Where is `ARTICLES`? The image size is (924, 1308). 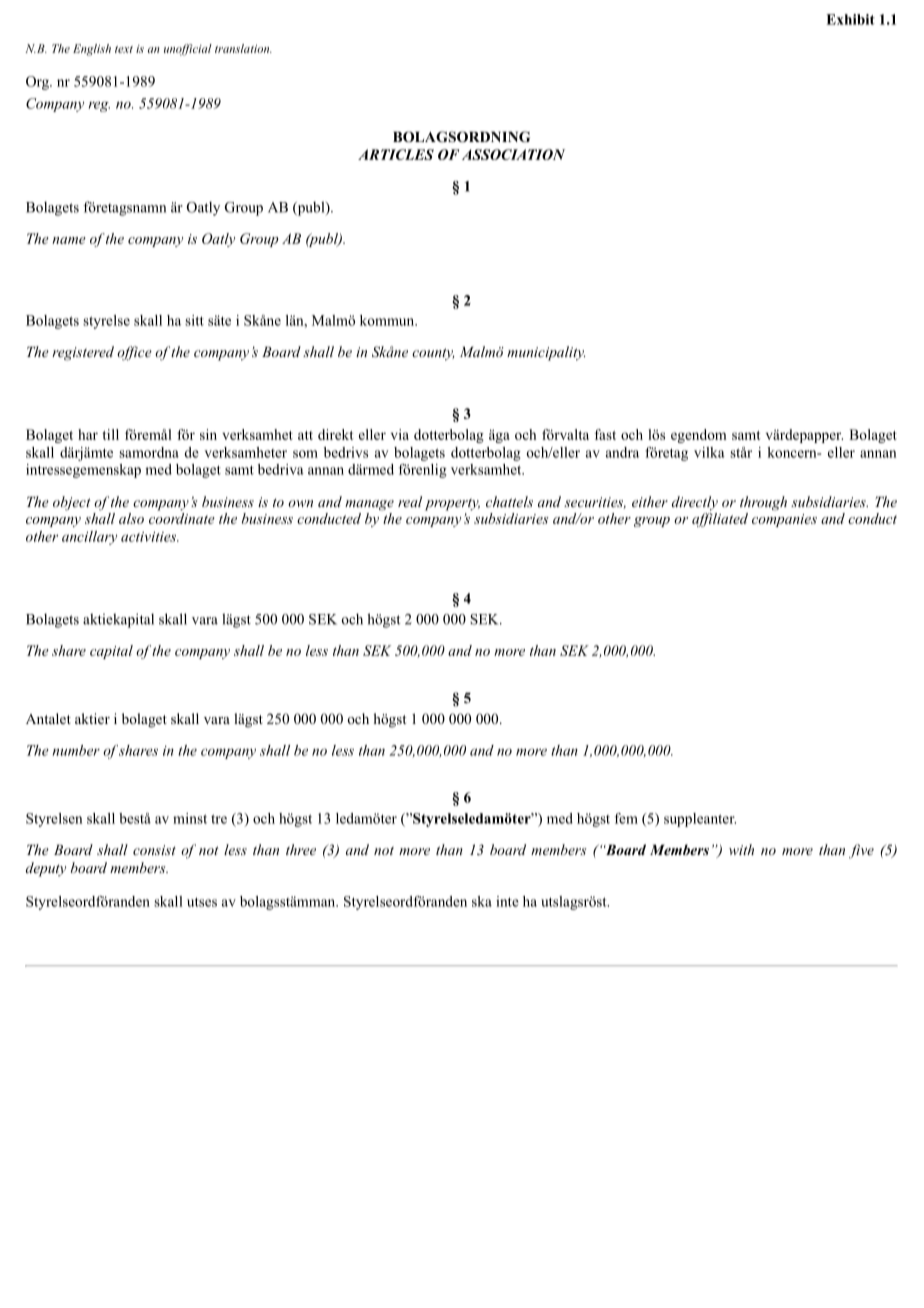 ARTICLES is located at coordinates (396, 154).
